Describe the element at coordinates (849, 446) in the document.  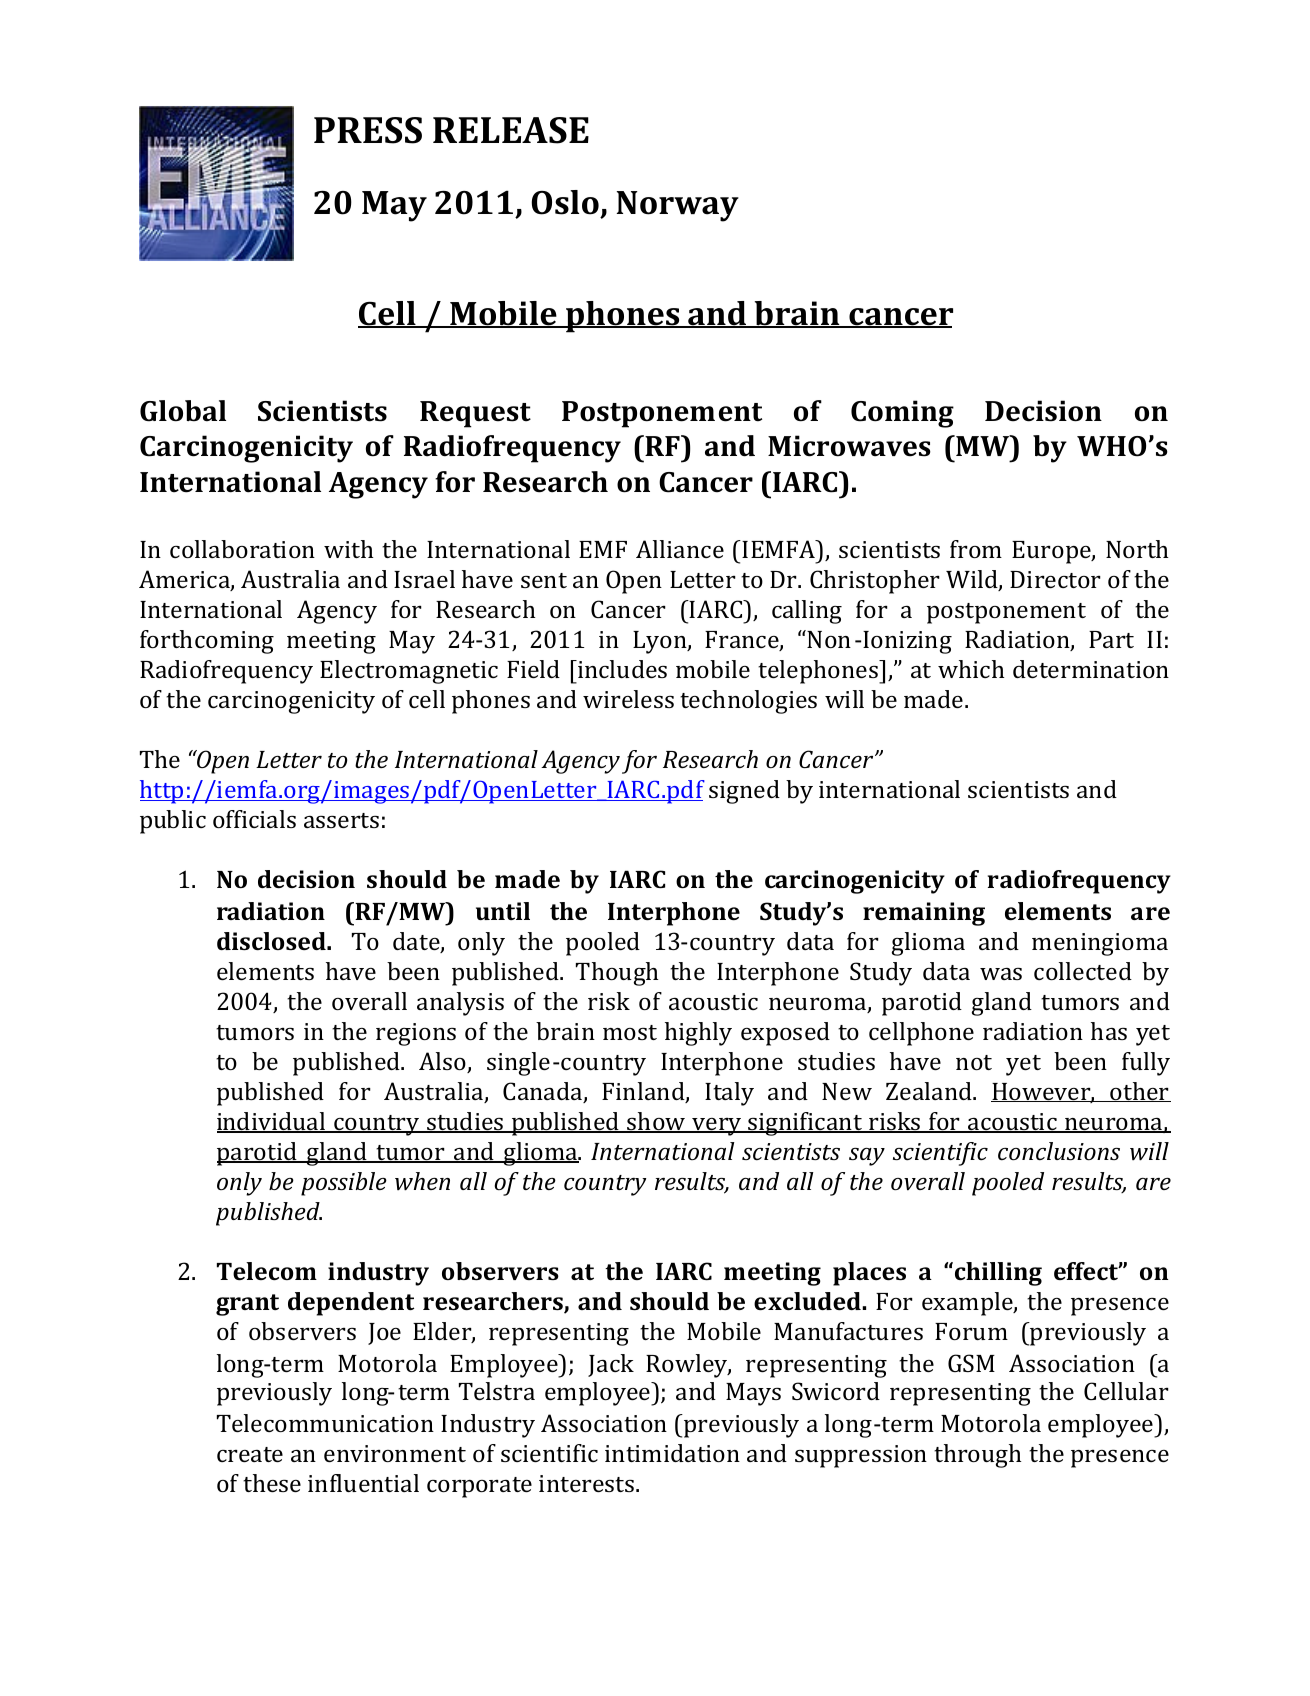
I see `Microwaves` at that location.
